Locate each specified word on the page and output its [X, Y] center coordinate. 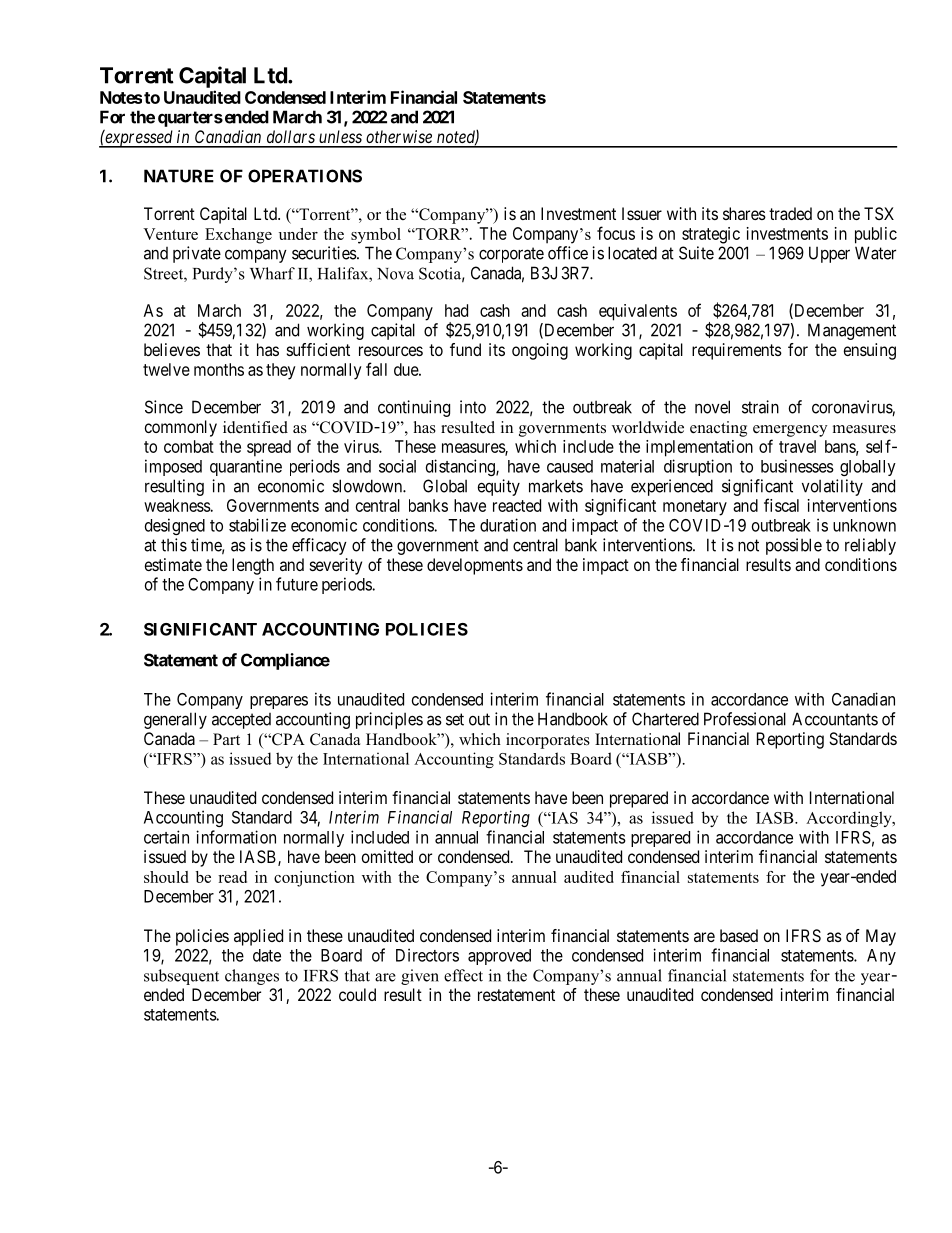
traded [790, 213]
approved [499, 957]
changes [252, 977]
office [568, 253]
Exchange [238, 236]
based [739, 935]
